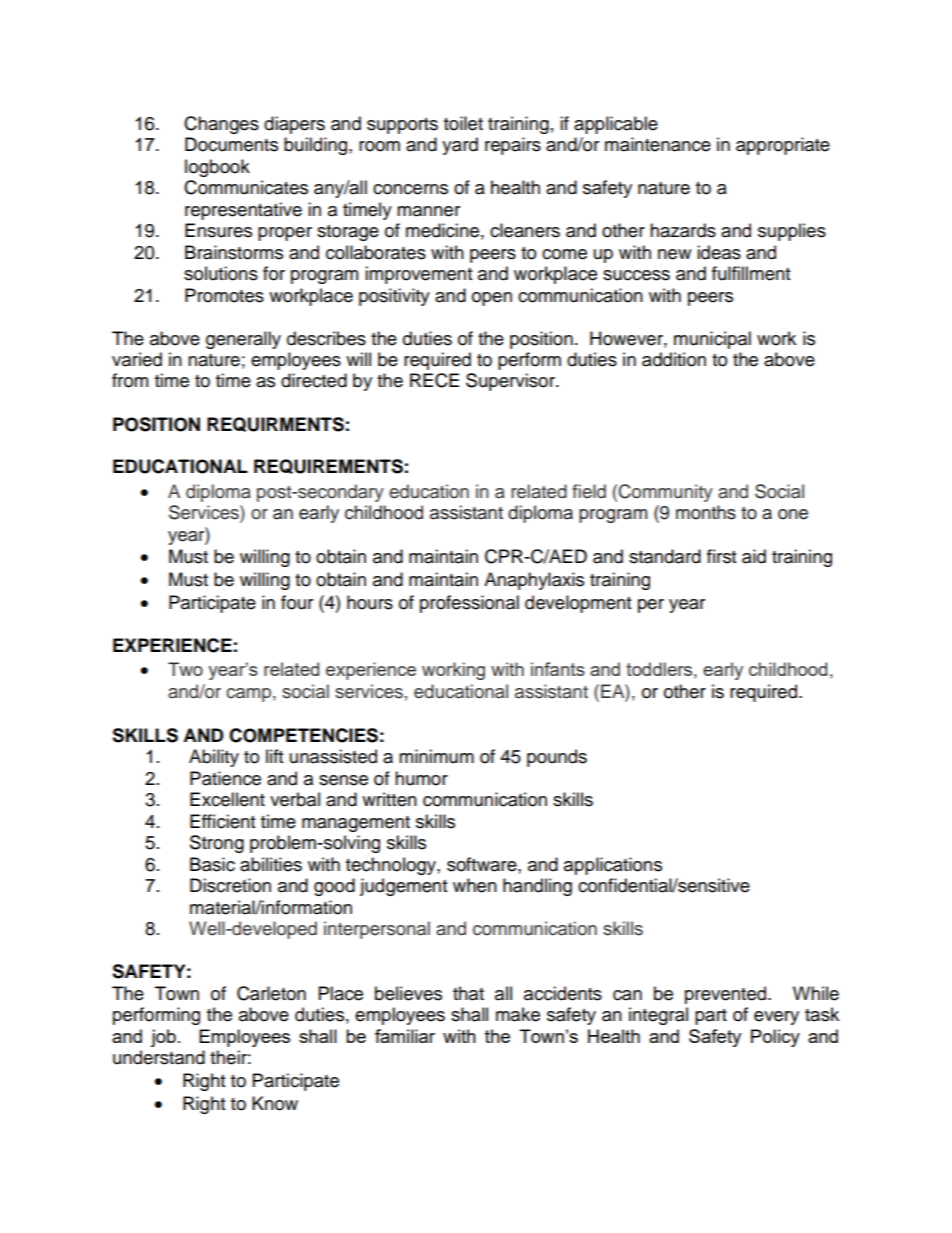 The width and height of the screenshot is (952, 1233). What do you see at coordinates (405, 1036) in the screenshot?
I see `familiar` at bounding box center [405, 1036].
